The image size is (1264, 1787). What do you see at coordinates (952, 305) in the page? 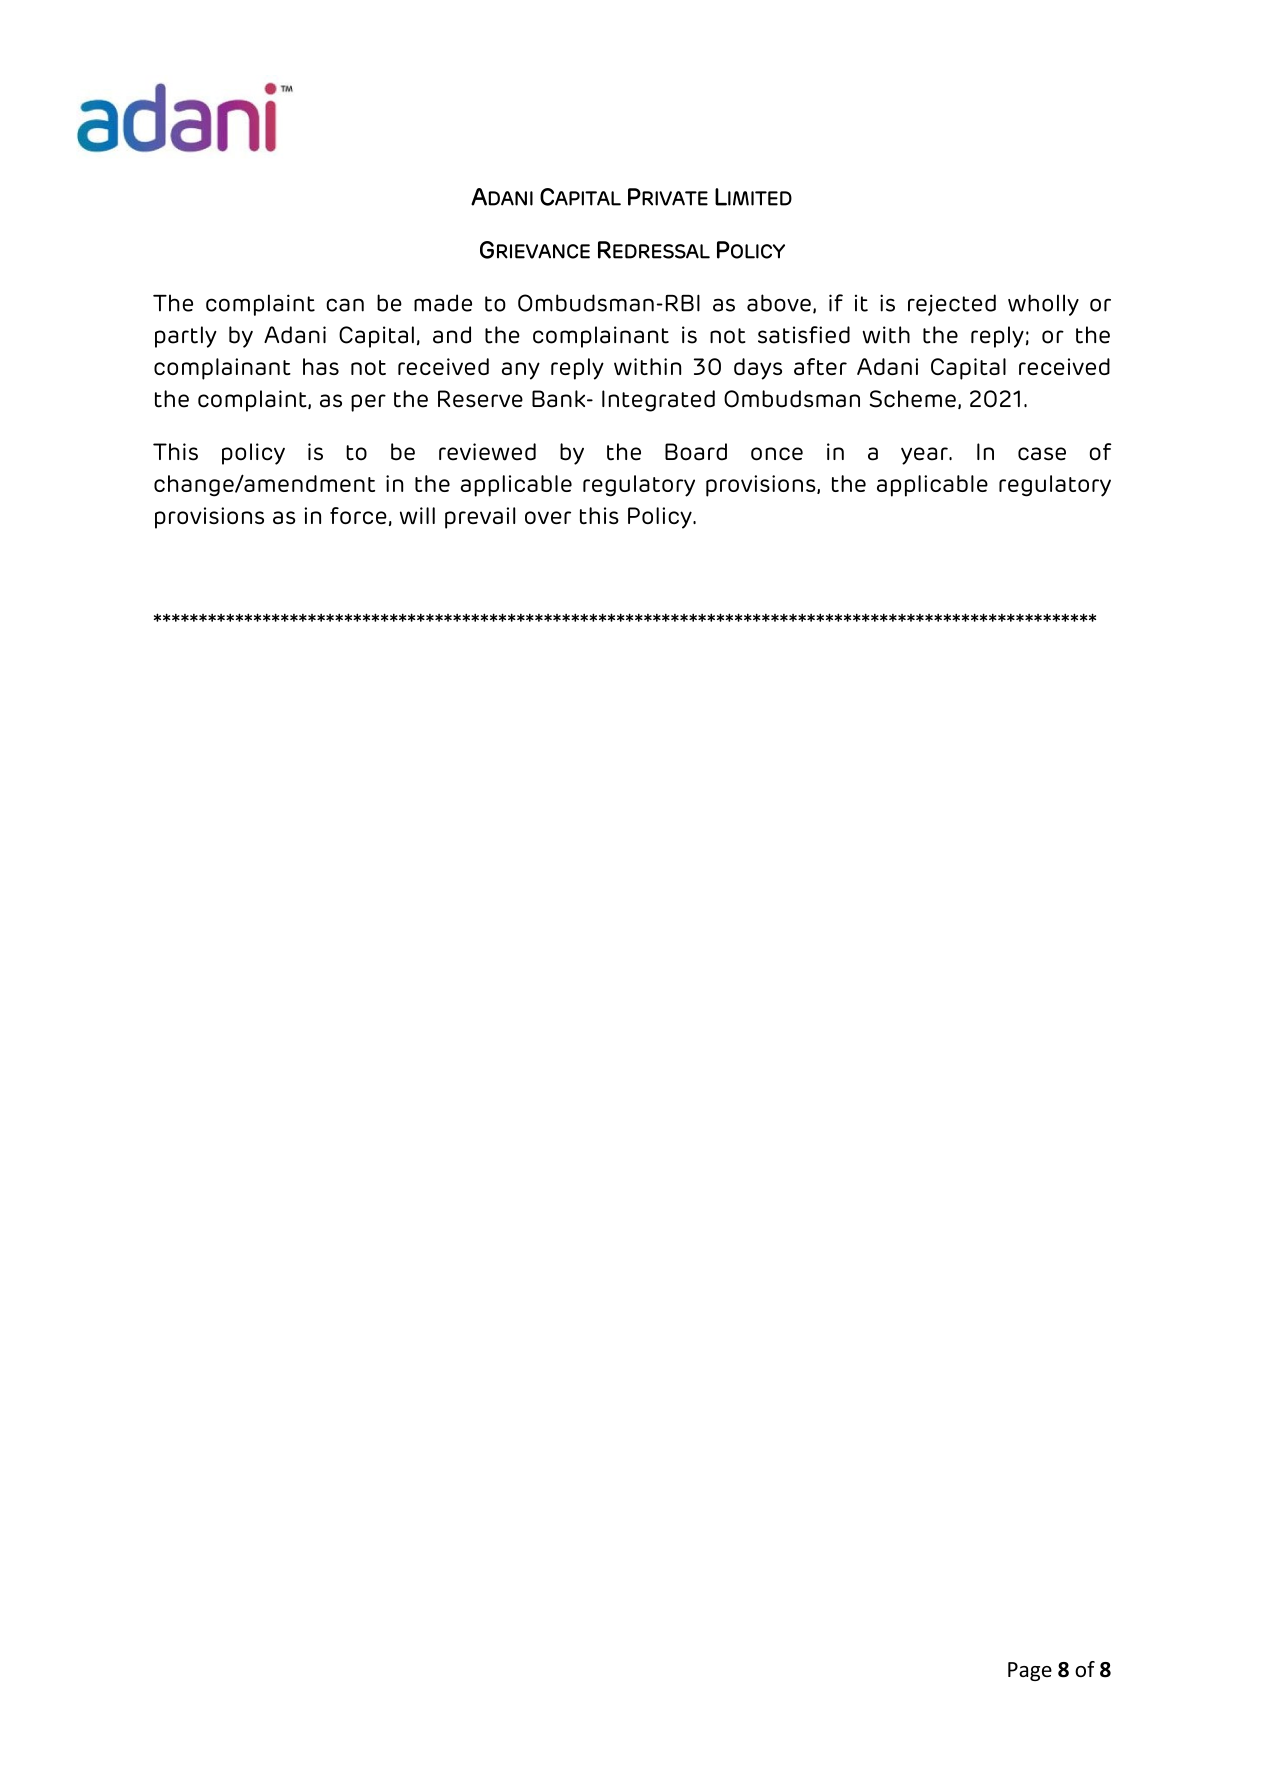
I see `rejected` at bounding box center [952, 305].
